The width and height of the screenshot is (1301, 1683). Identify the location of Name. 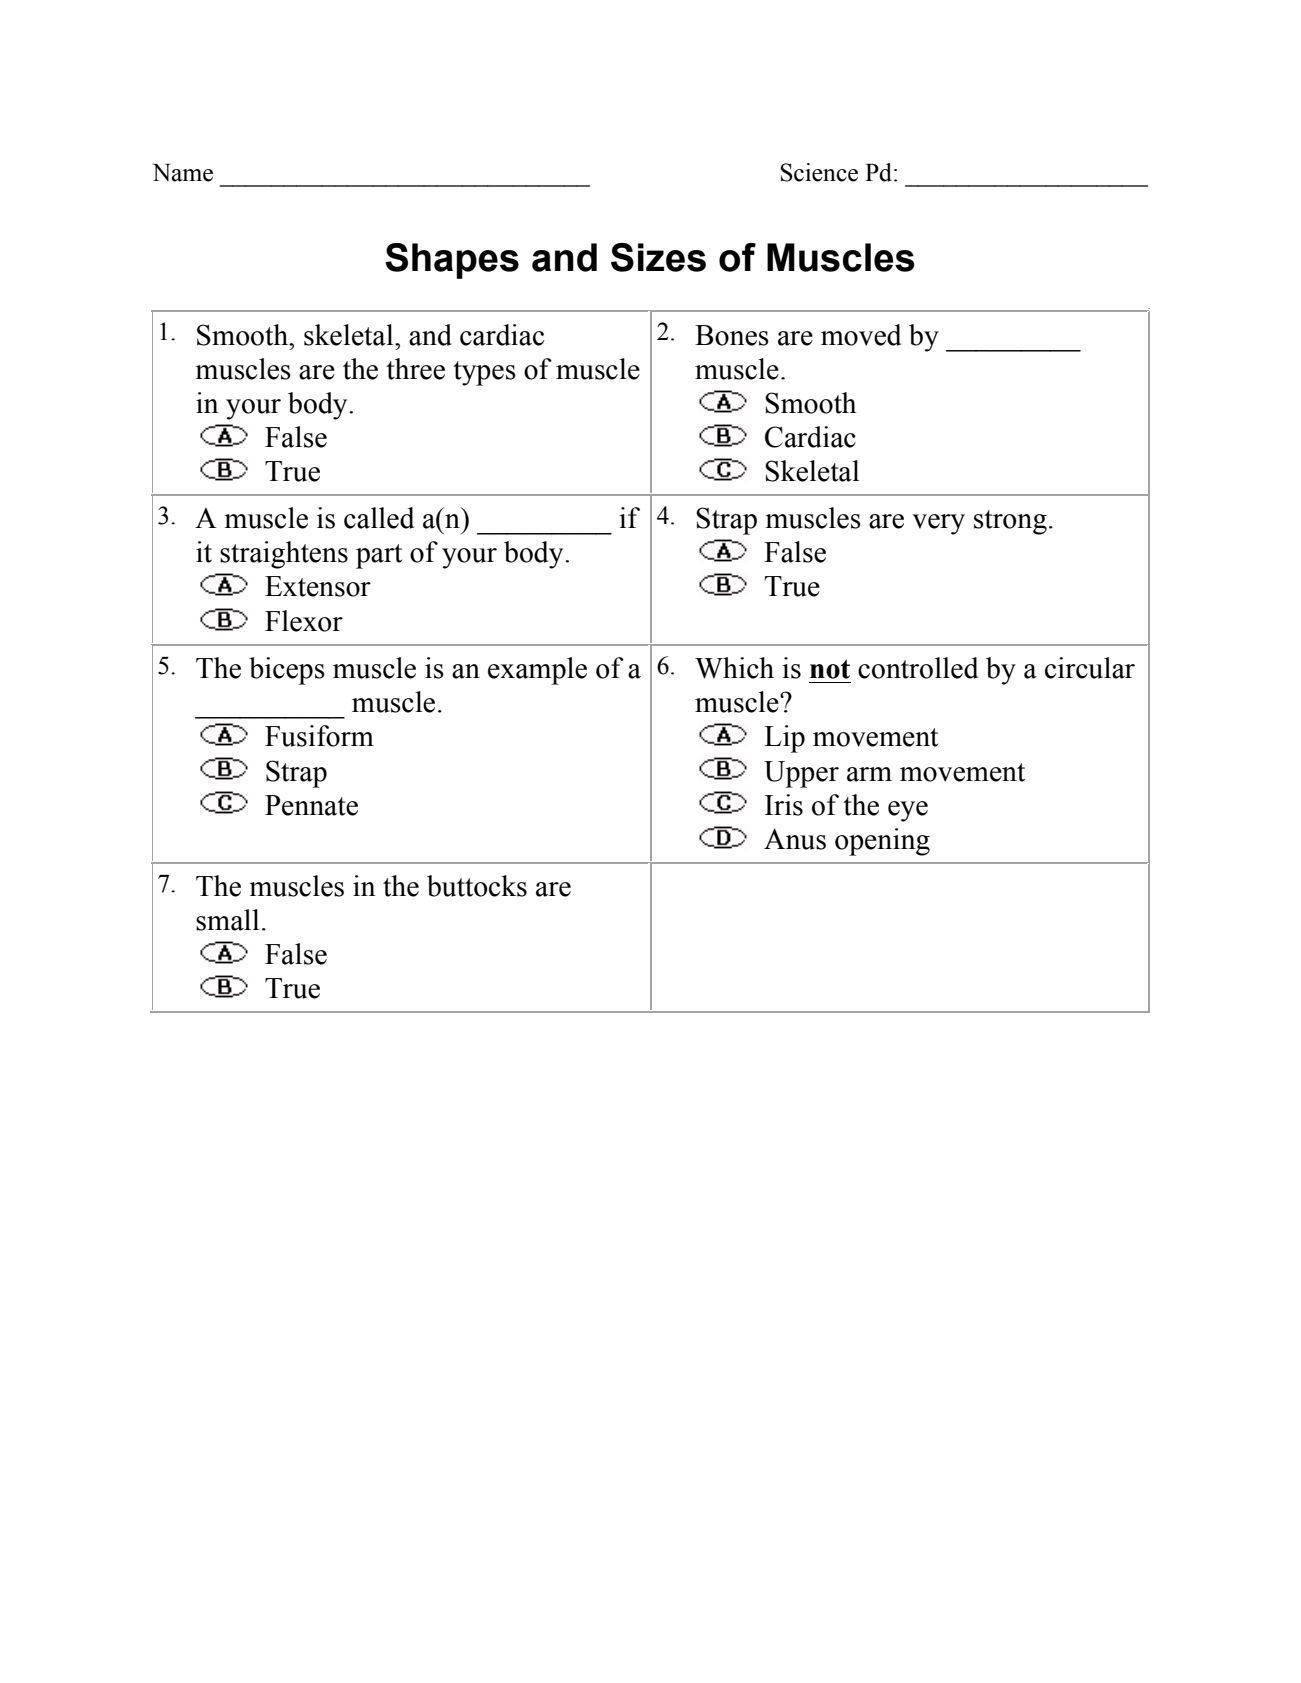
(182, 173).
